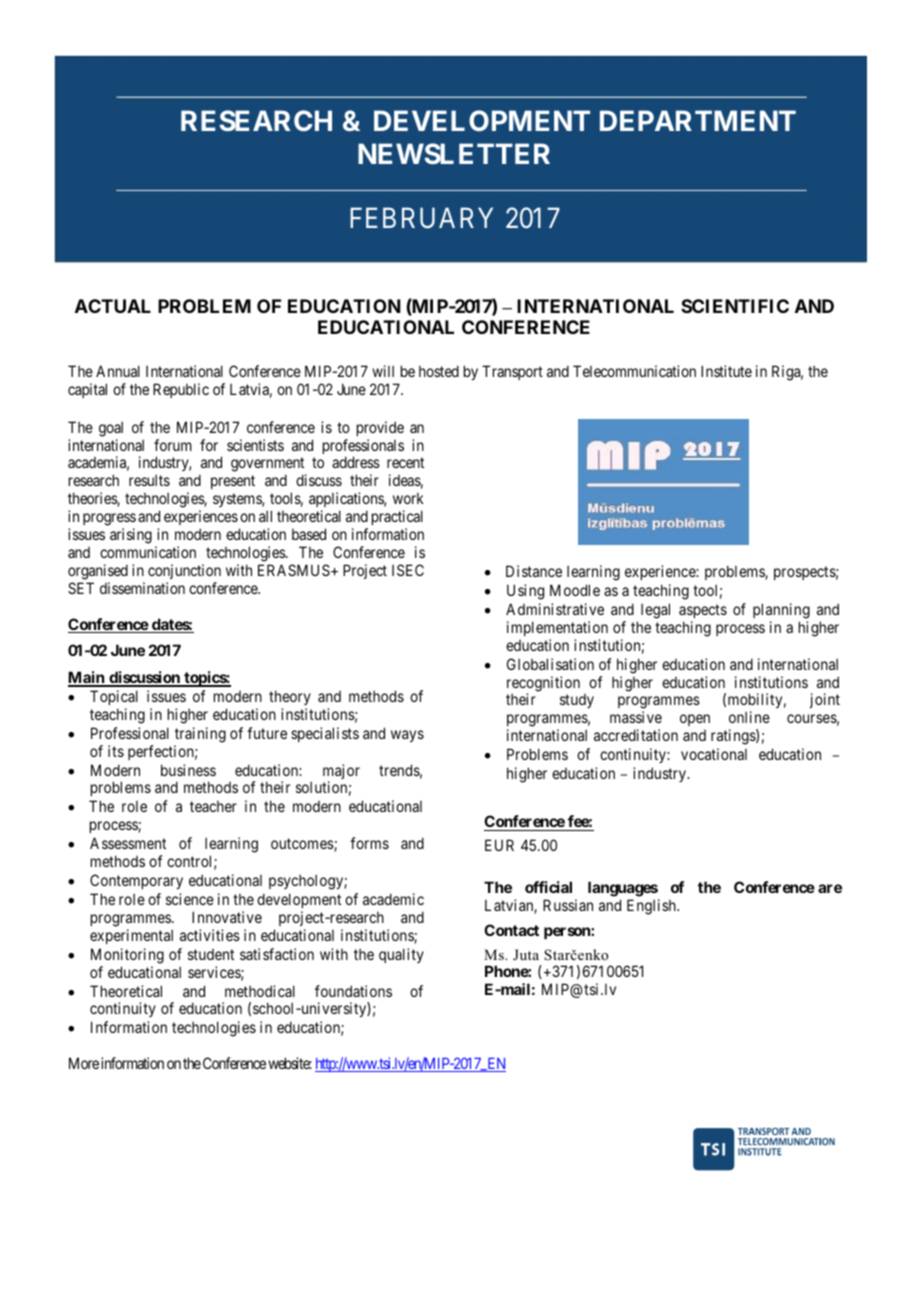  I want to click on work, so click(408, 498).
